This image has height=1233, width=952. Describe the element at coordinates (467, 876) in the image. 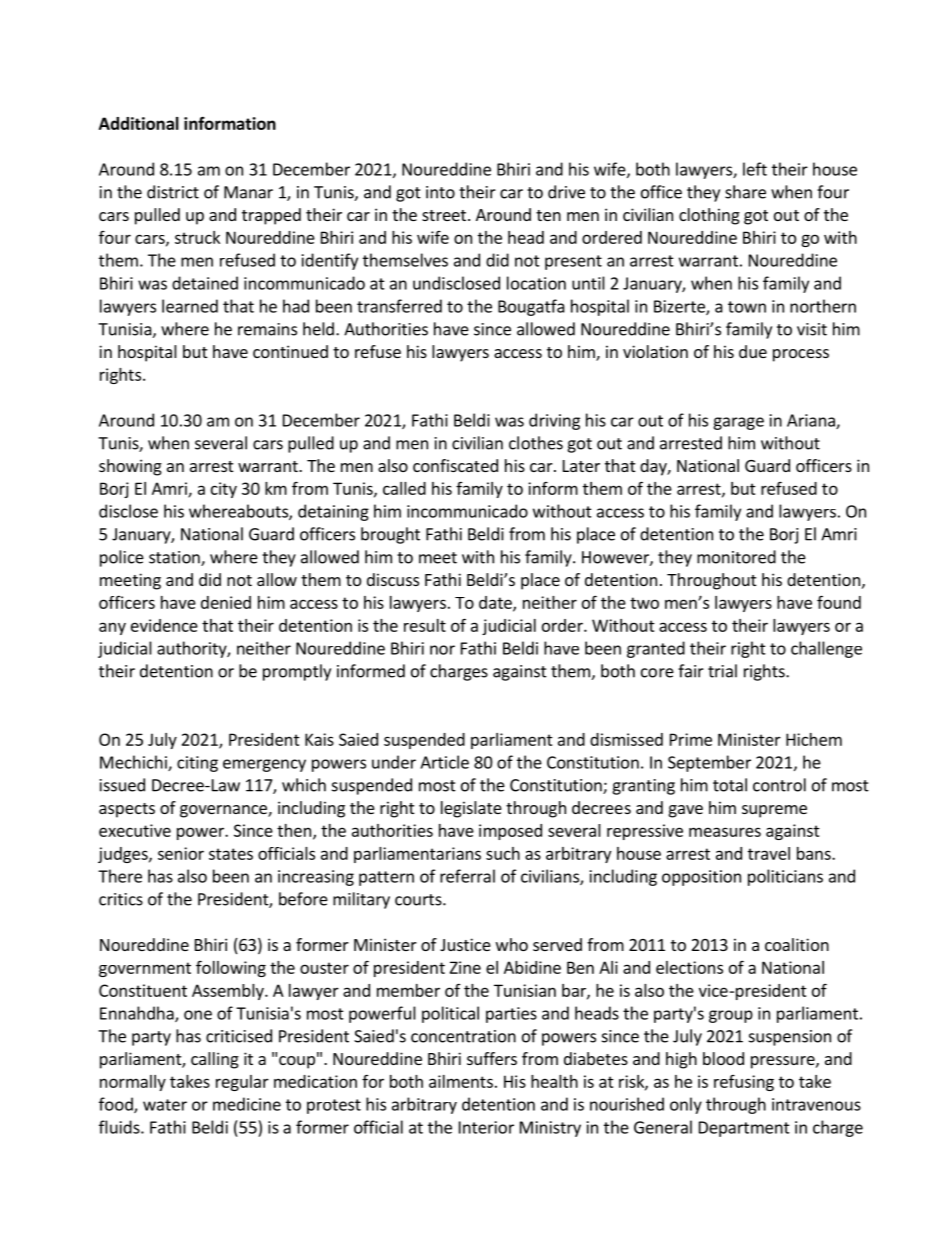

I see `referral` at that location.
